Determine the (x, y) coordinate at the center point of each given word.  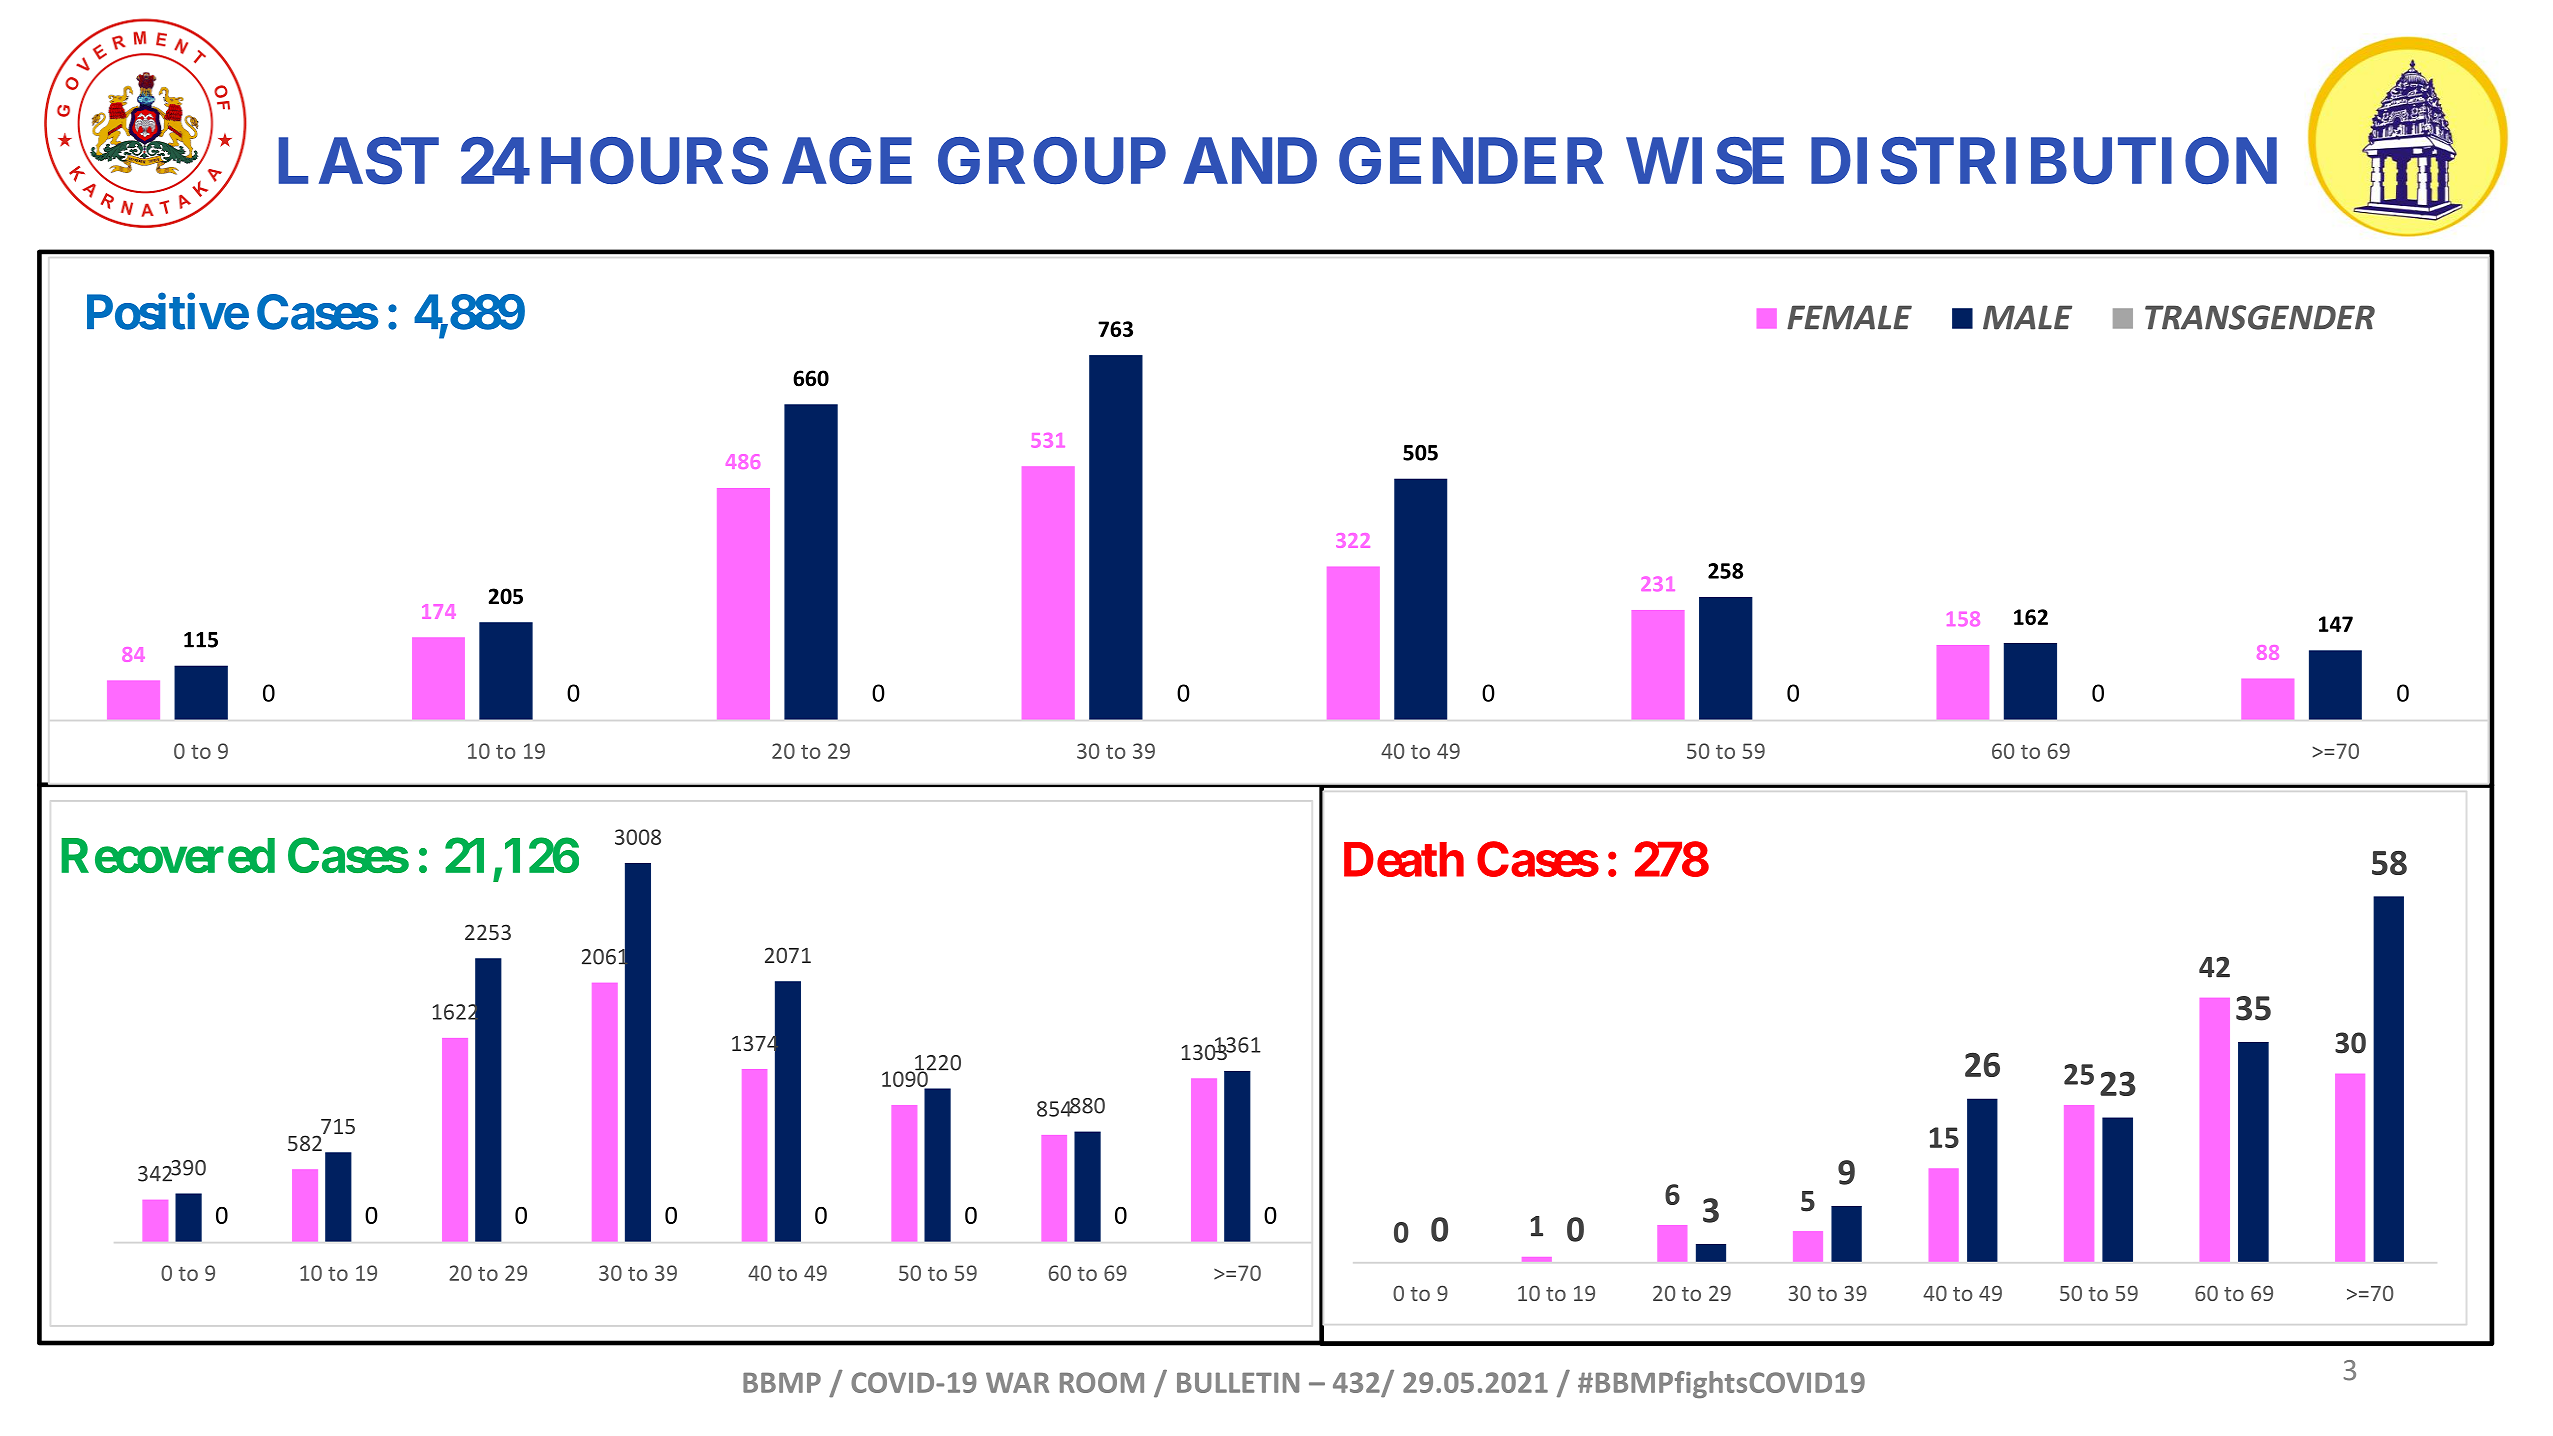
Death (1404, 859)
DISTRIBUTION (2044, 161)
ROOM (1102, 1382)
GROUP (1052, 161)
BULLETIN (1238, 1382)
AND (1250, 160)
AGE (847, 161)
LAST (359, 161)
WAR (1017, 1382)
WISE (1705, 161)
